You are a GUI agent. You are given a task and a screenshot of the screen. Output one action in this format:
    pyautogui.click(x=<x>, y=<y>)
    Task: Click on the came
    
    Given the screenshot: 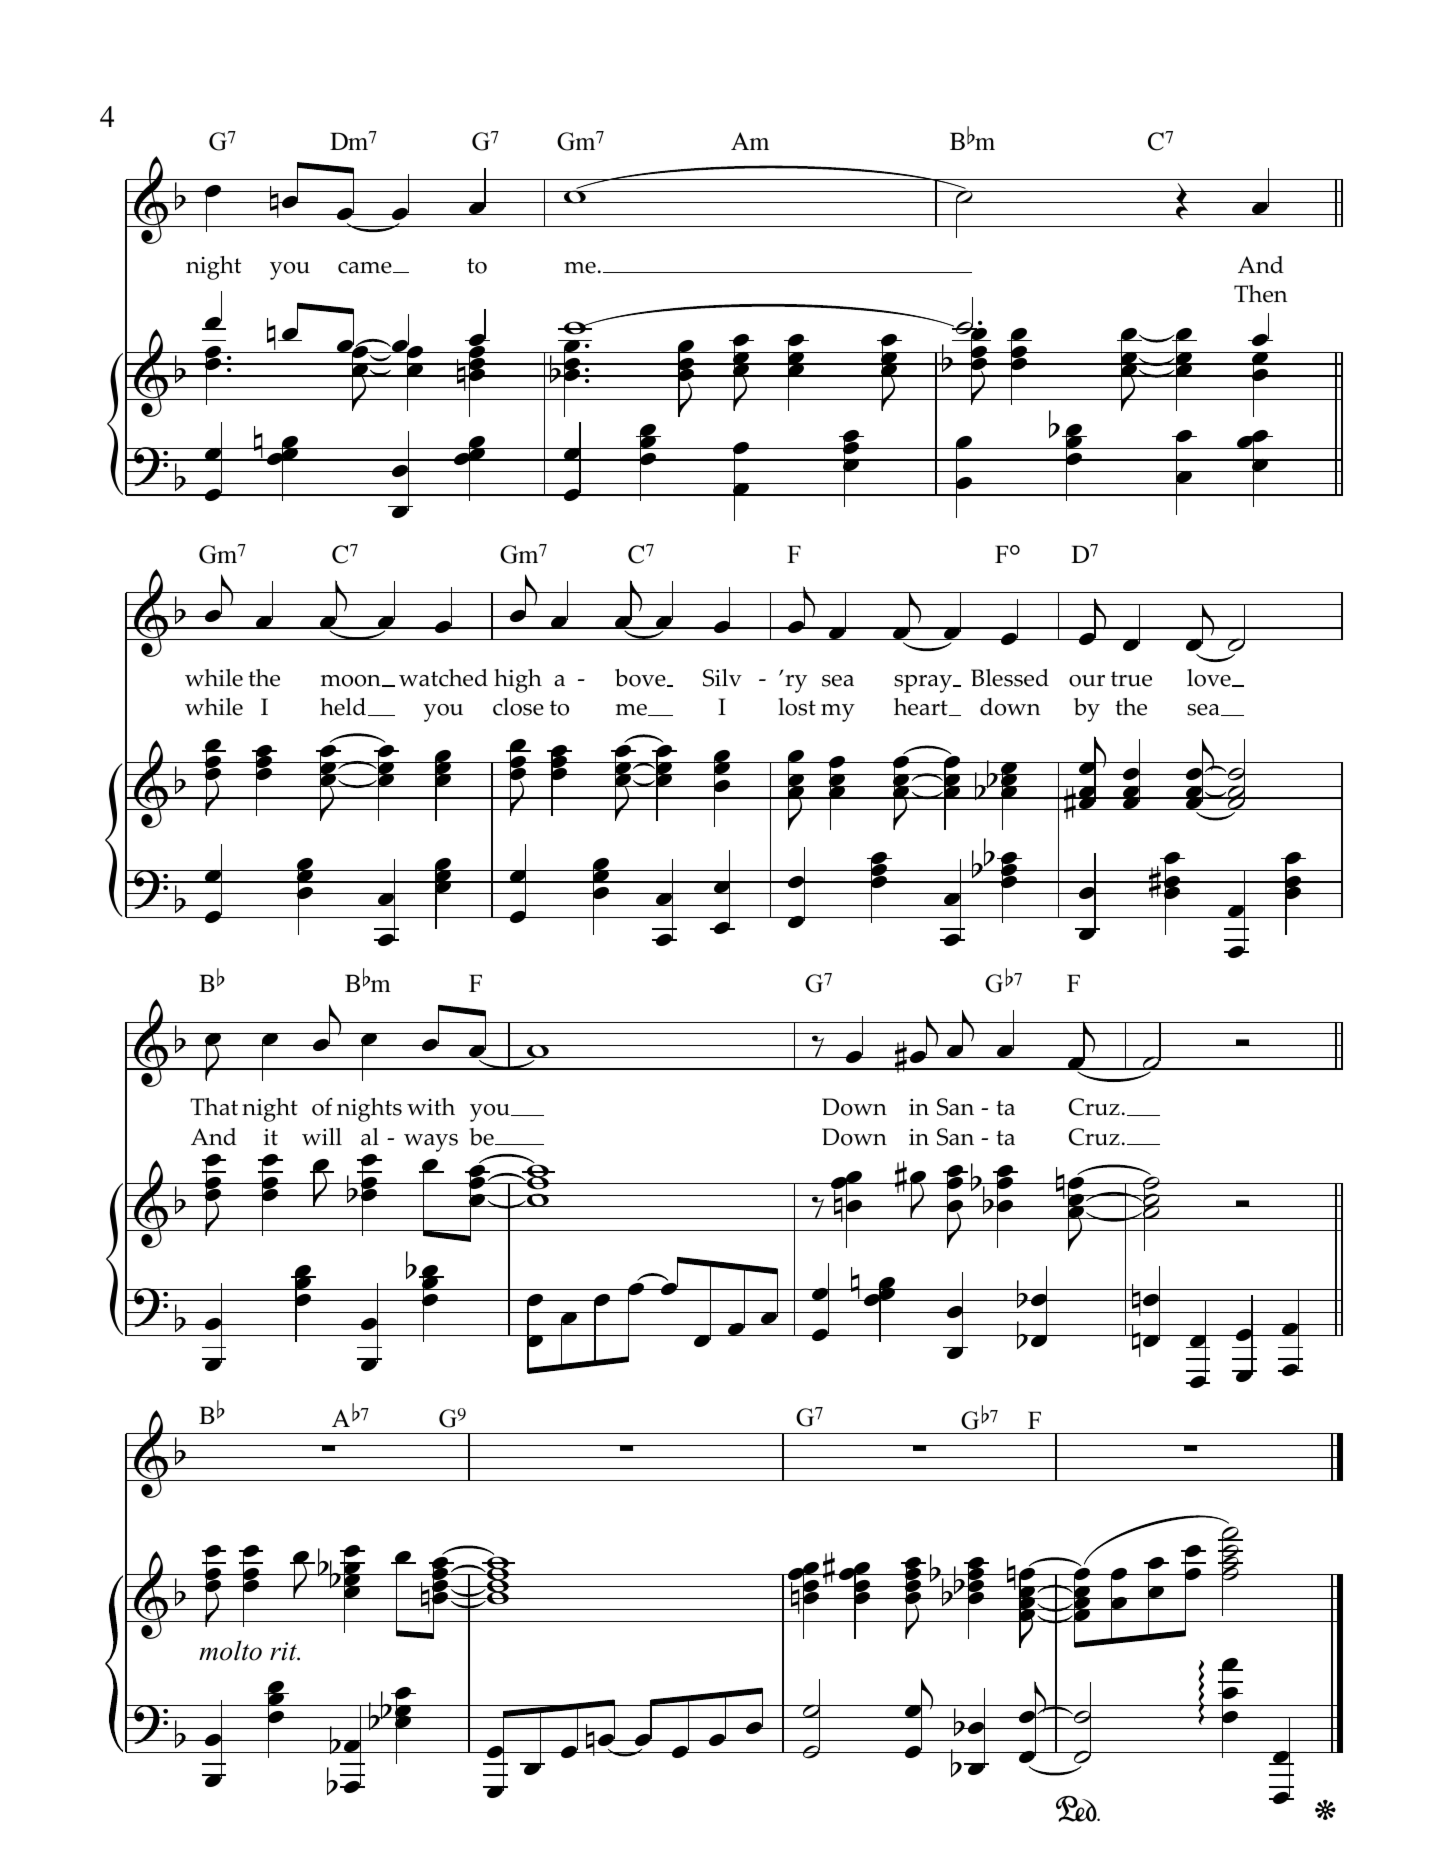 What is the action you would take?
    pyautogui.click(x=366, y=268)
